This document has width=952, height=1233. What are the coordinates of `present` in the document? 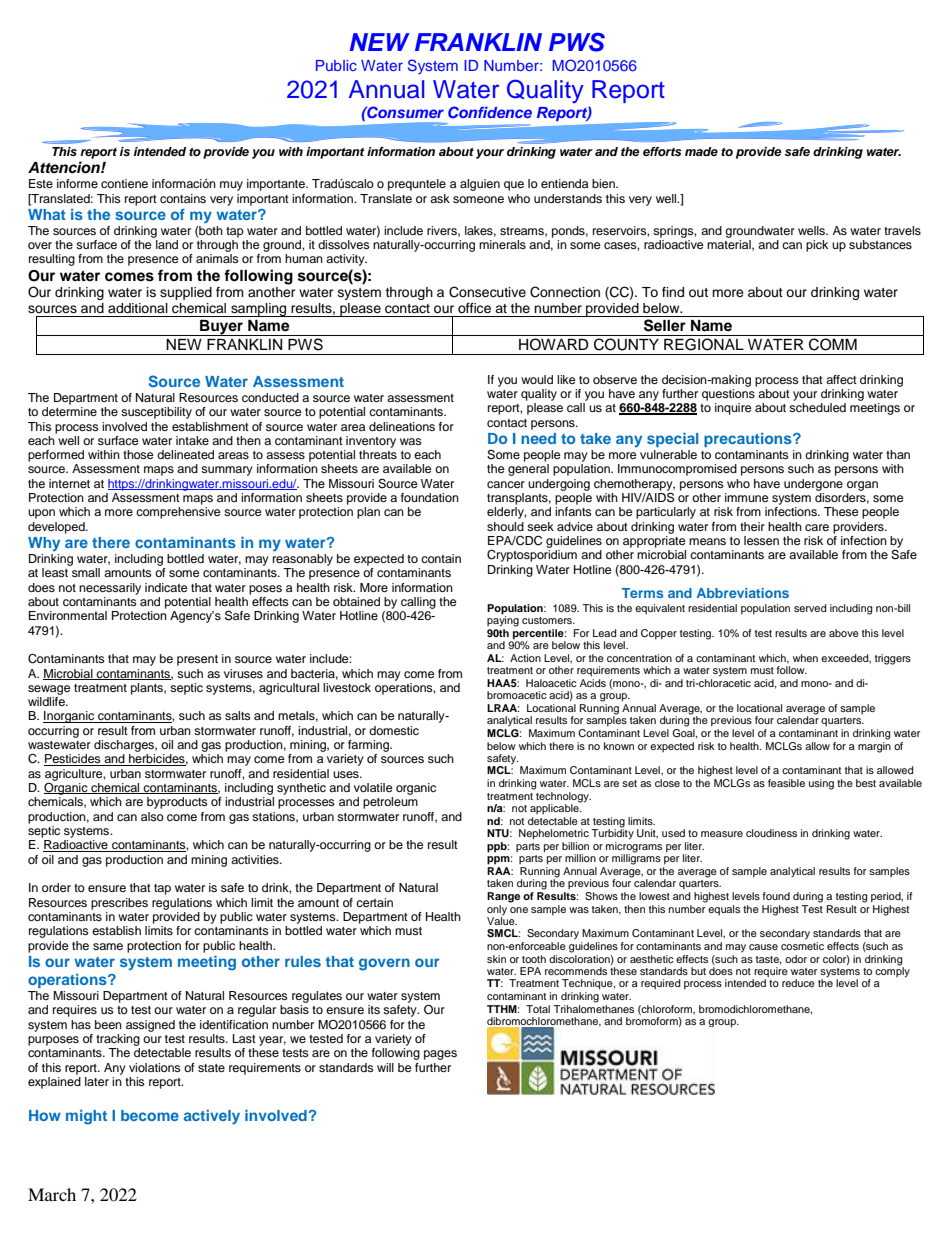 It's located at (197, 660).
